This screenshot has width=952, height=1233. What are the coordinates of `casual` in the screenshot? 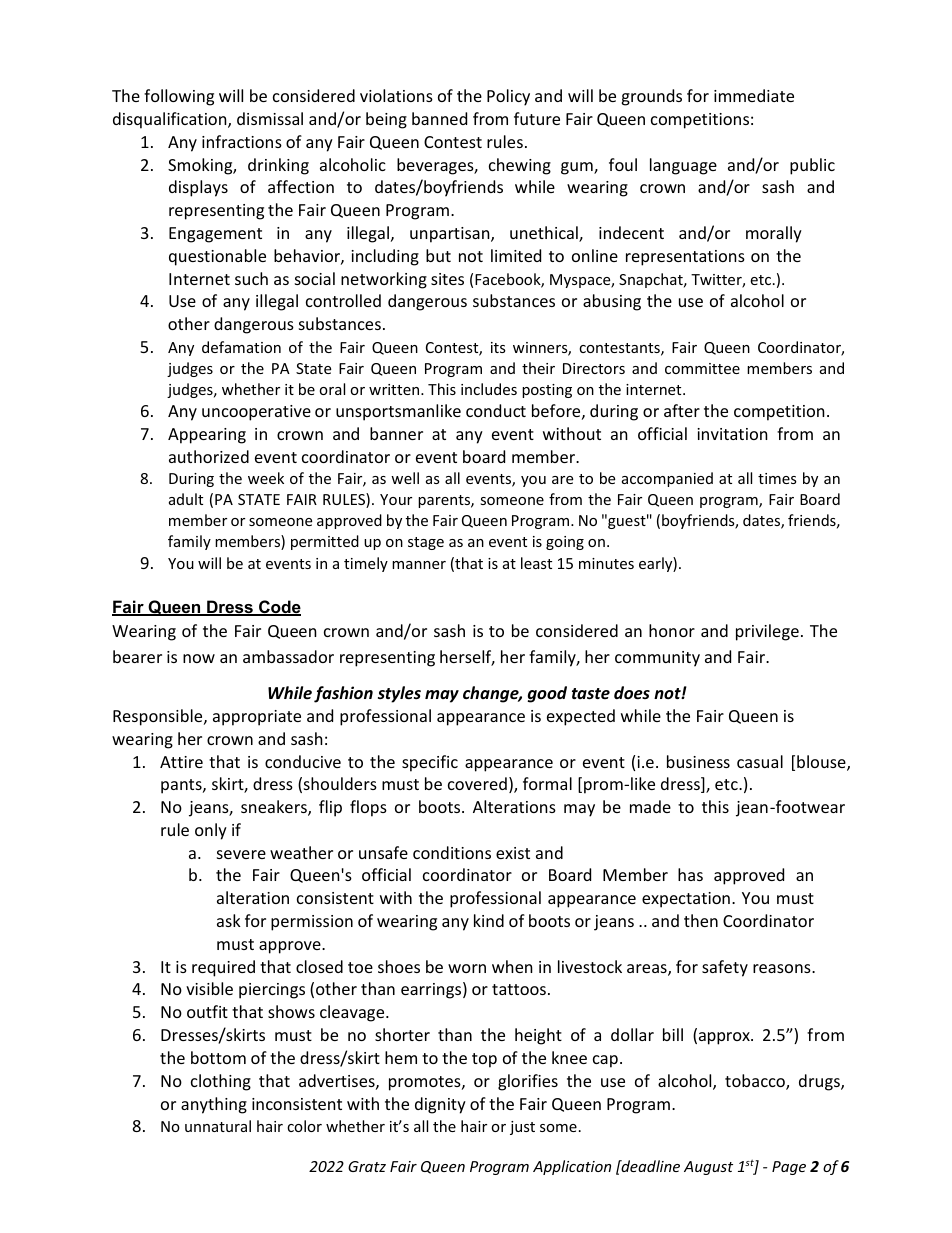 It's located at (760, 761).
